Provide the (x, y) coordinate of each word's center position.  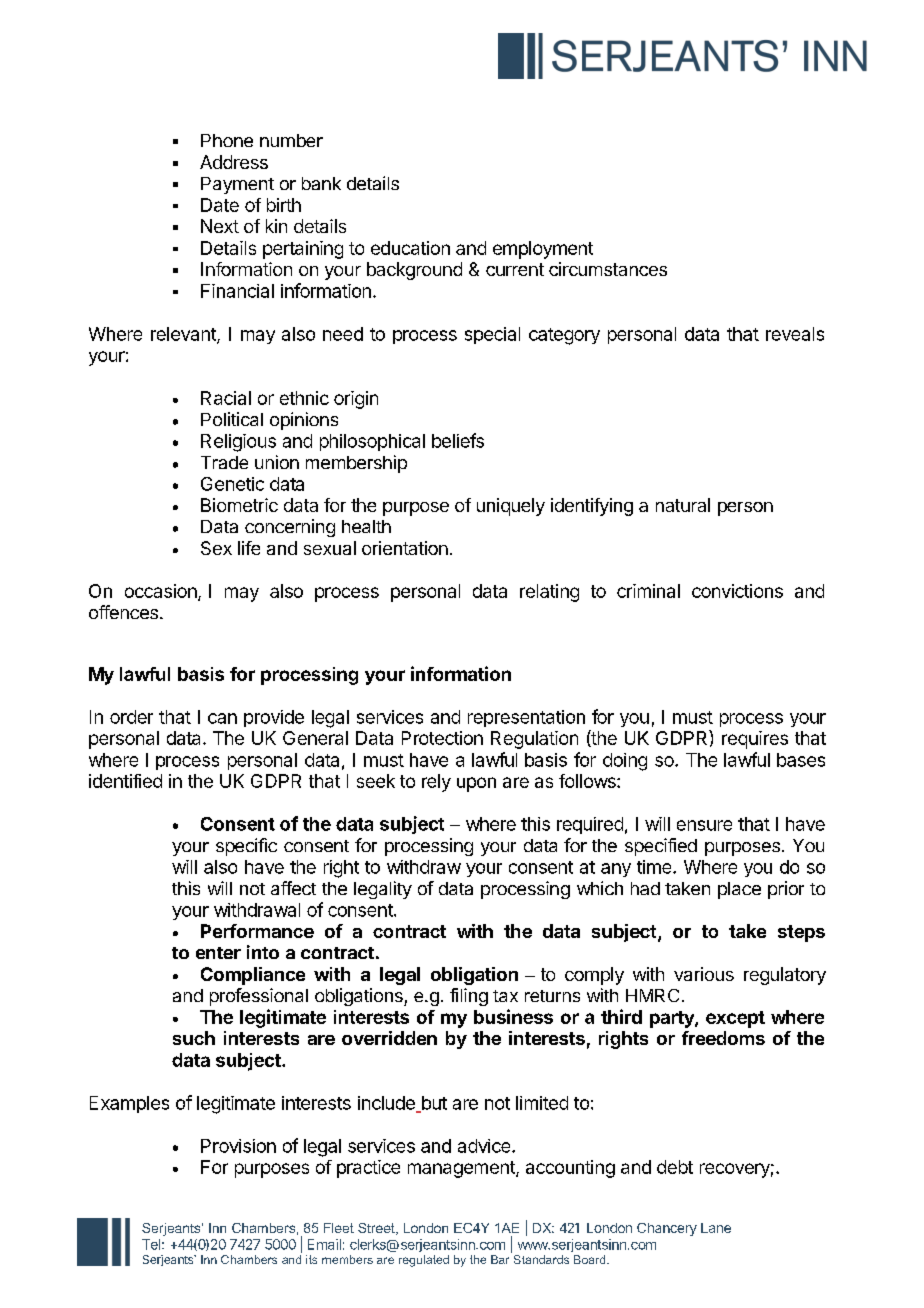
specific (246, 847)
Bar (500, 1259)
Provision (238, 1146)
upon (476, 784)
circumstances (608, 269)
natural (683, 505)
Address (234, 162)
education (410, 248)
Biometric (239, 505)
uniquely (511, 507)
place (739, 890)
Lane (716, 1228)
